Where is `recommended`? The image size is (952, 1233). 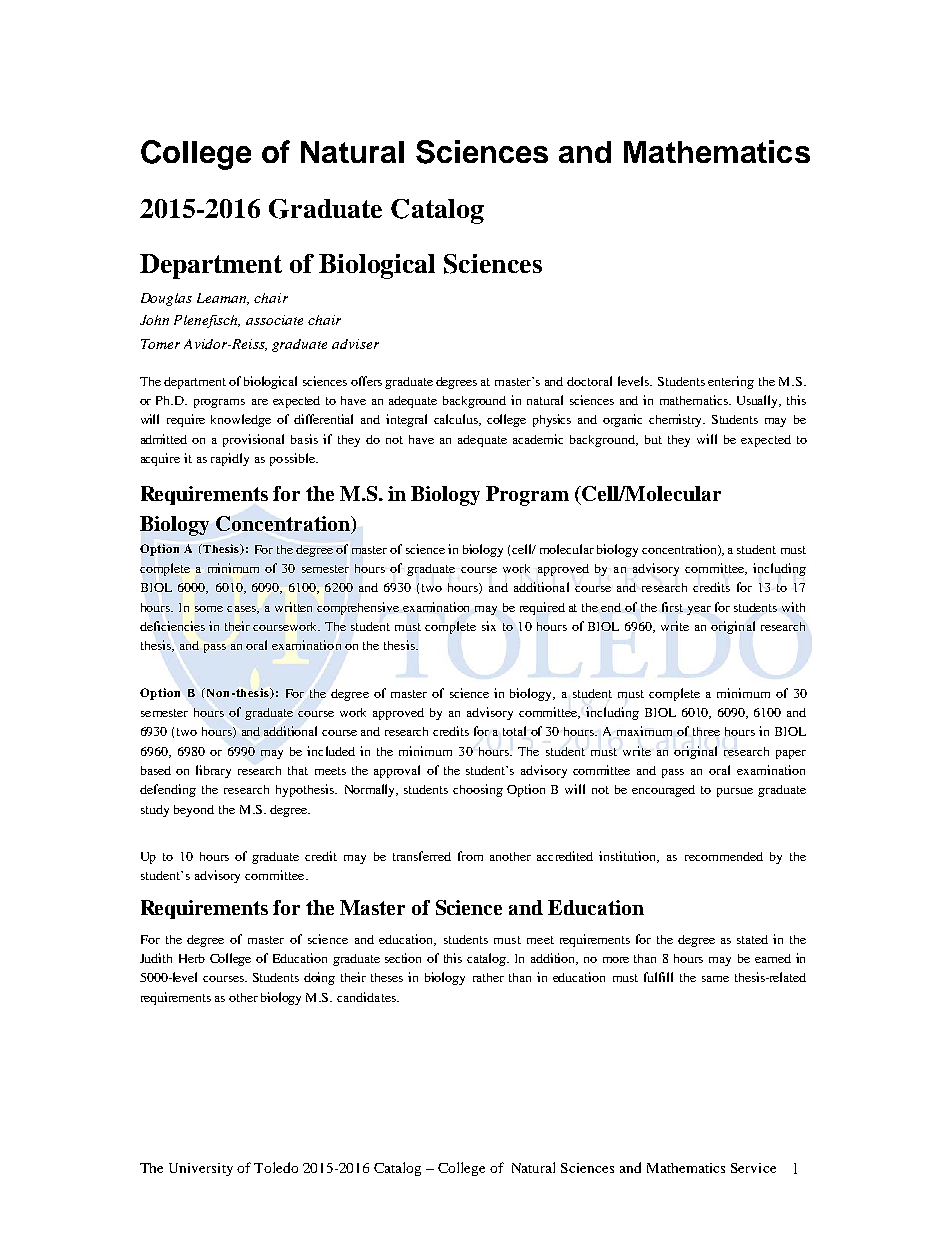
recommended is located at coordinates (724, 856).
